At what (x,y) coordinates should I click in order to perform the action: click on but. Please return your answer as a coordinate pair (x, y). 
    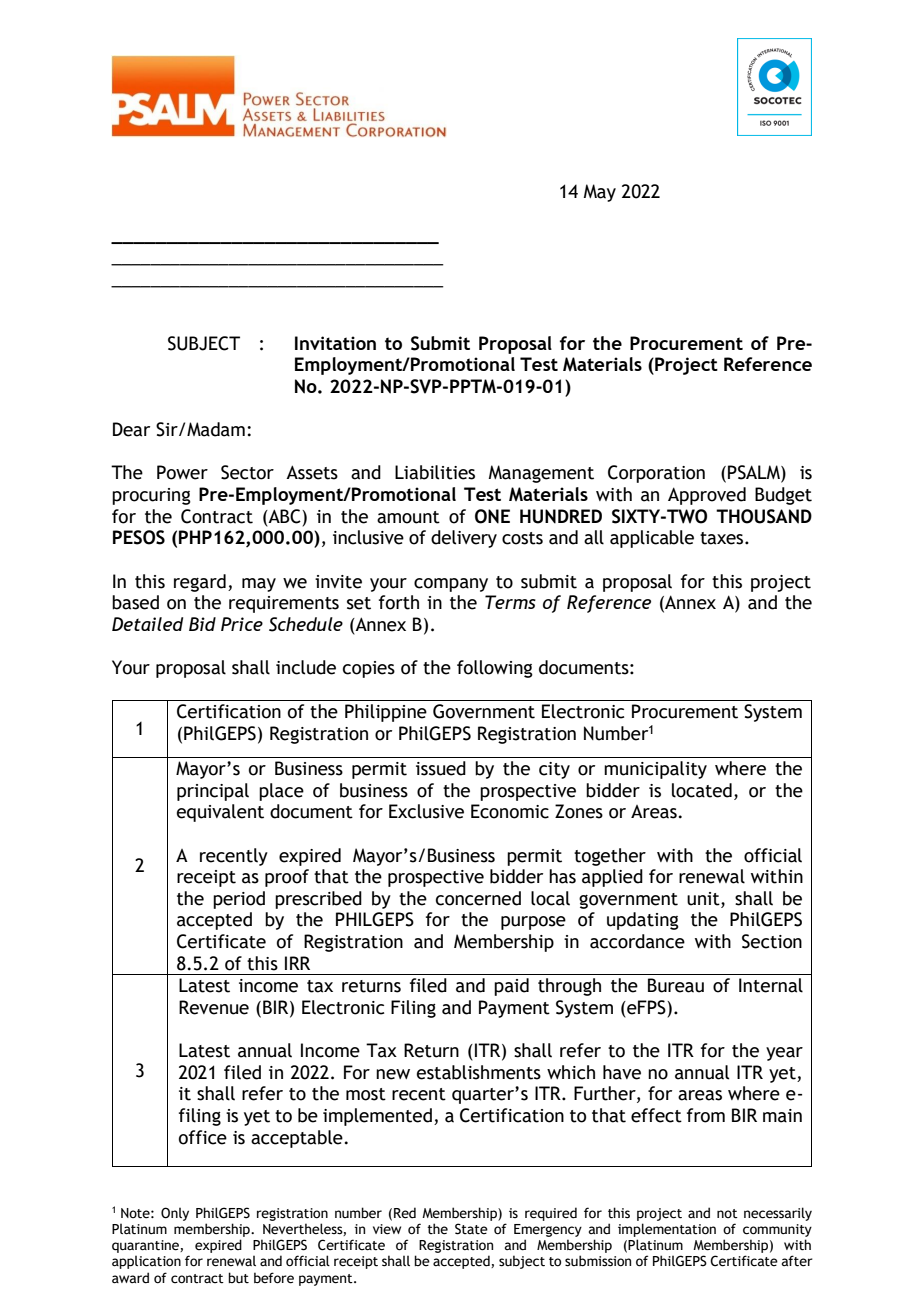
    Looking at the image, I should click on (238, 1277).
